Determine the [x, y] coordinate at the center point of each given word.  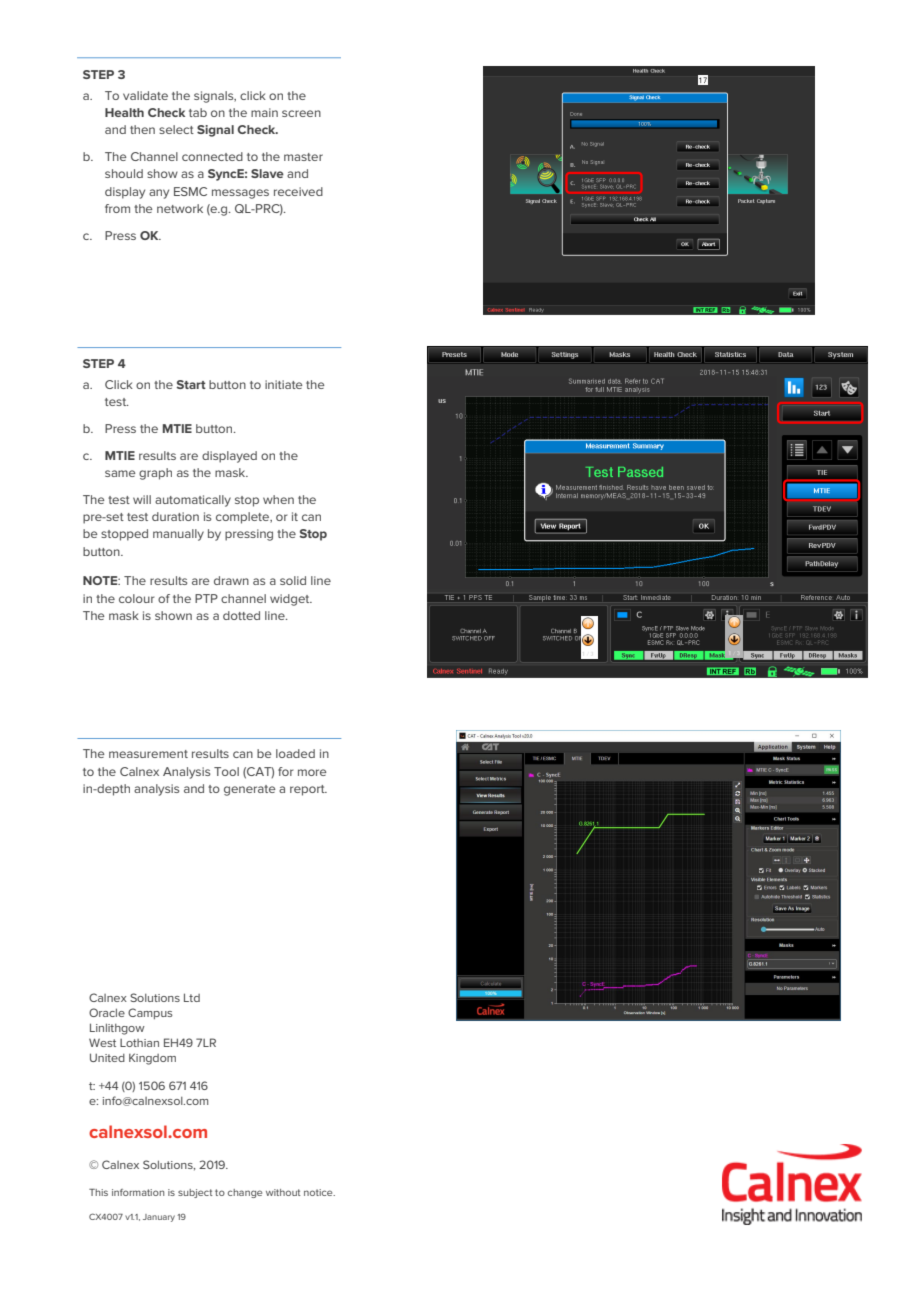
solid [293, 580]
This [98, 1192]
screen [301, 113]
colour [136, 598]
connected [212, 156]
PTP [206, 598]
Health [124, 112]
